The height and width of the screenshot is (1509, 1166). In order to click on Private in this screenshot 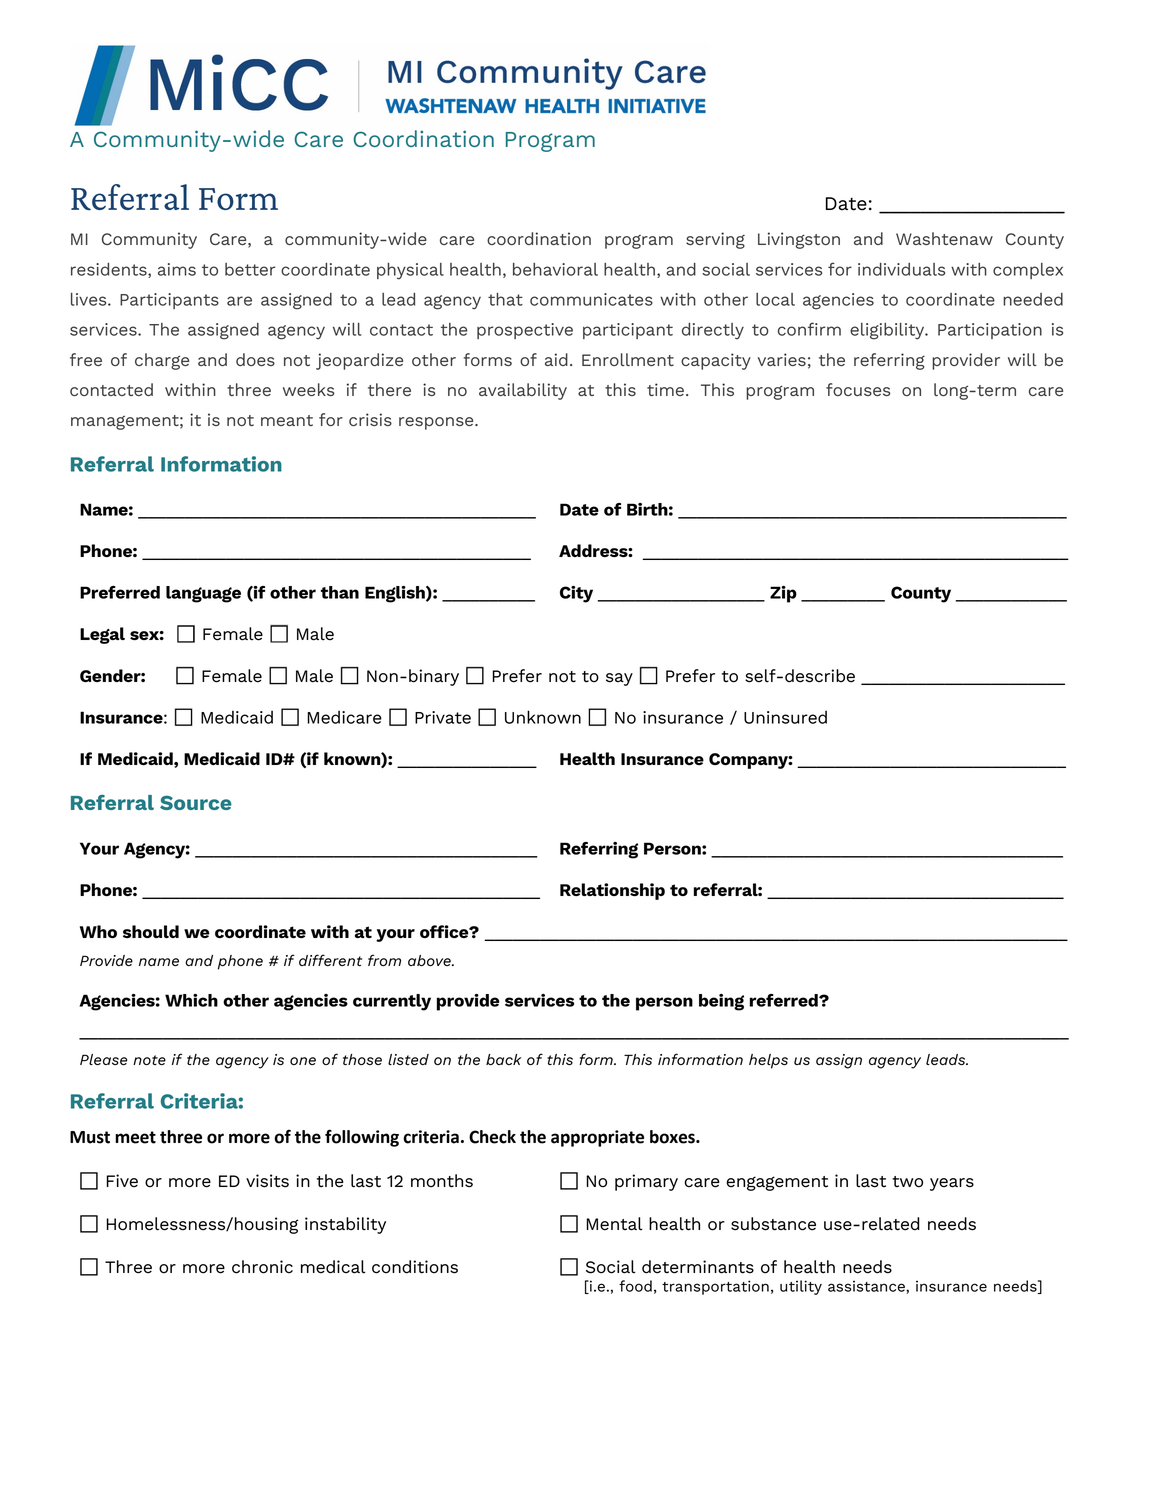, I will do `click(443, 717)`.
